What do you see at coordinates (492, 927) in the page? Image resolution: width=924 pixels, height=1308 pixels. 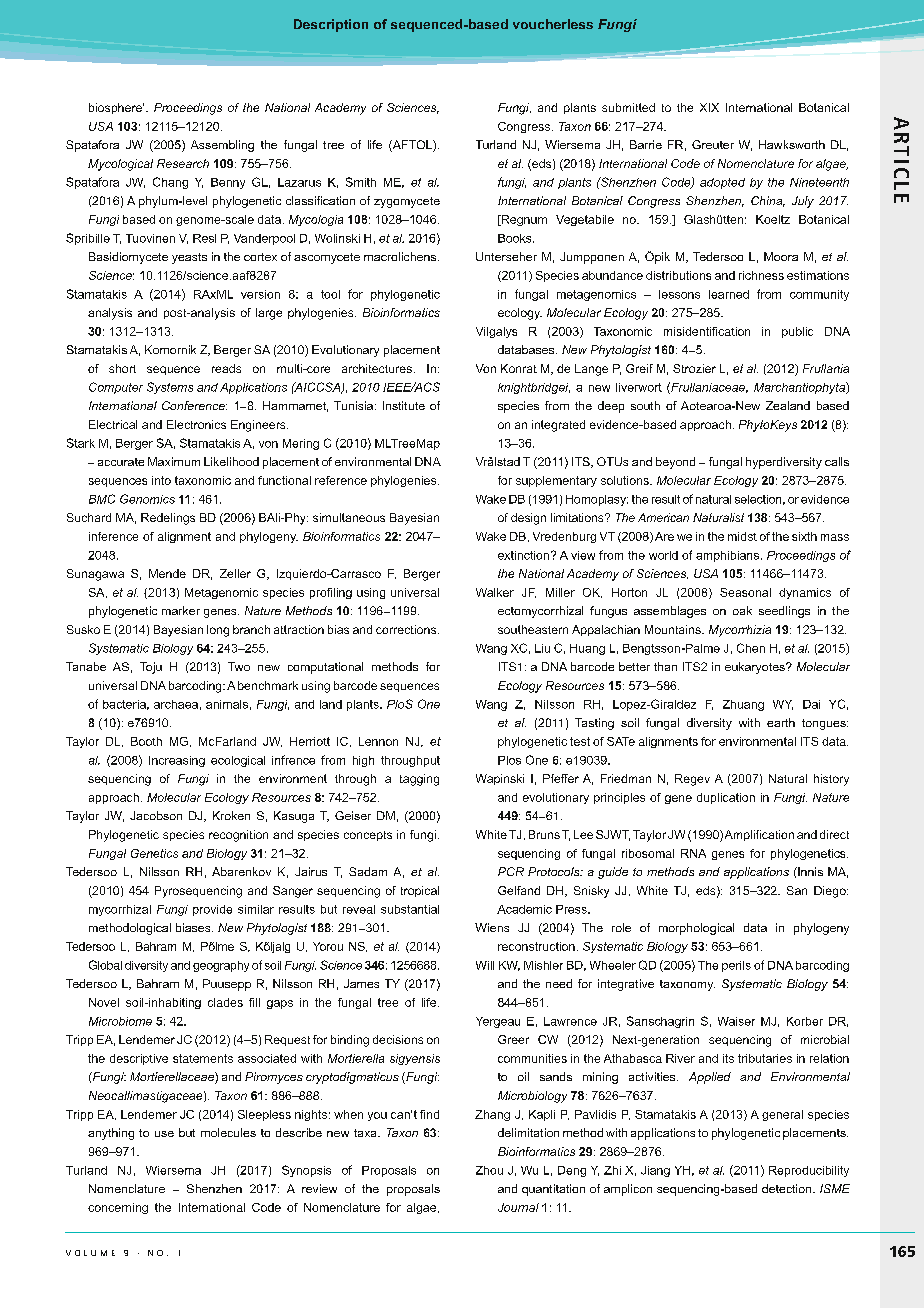 I see `Wiens` at bounding box center [492, 927].
